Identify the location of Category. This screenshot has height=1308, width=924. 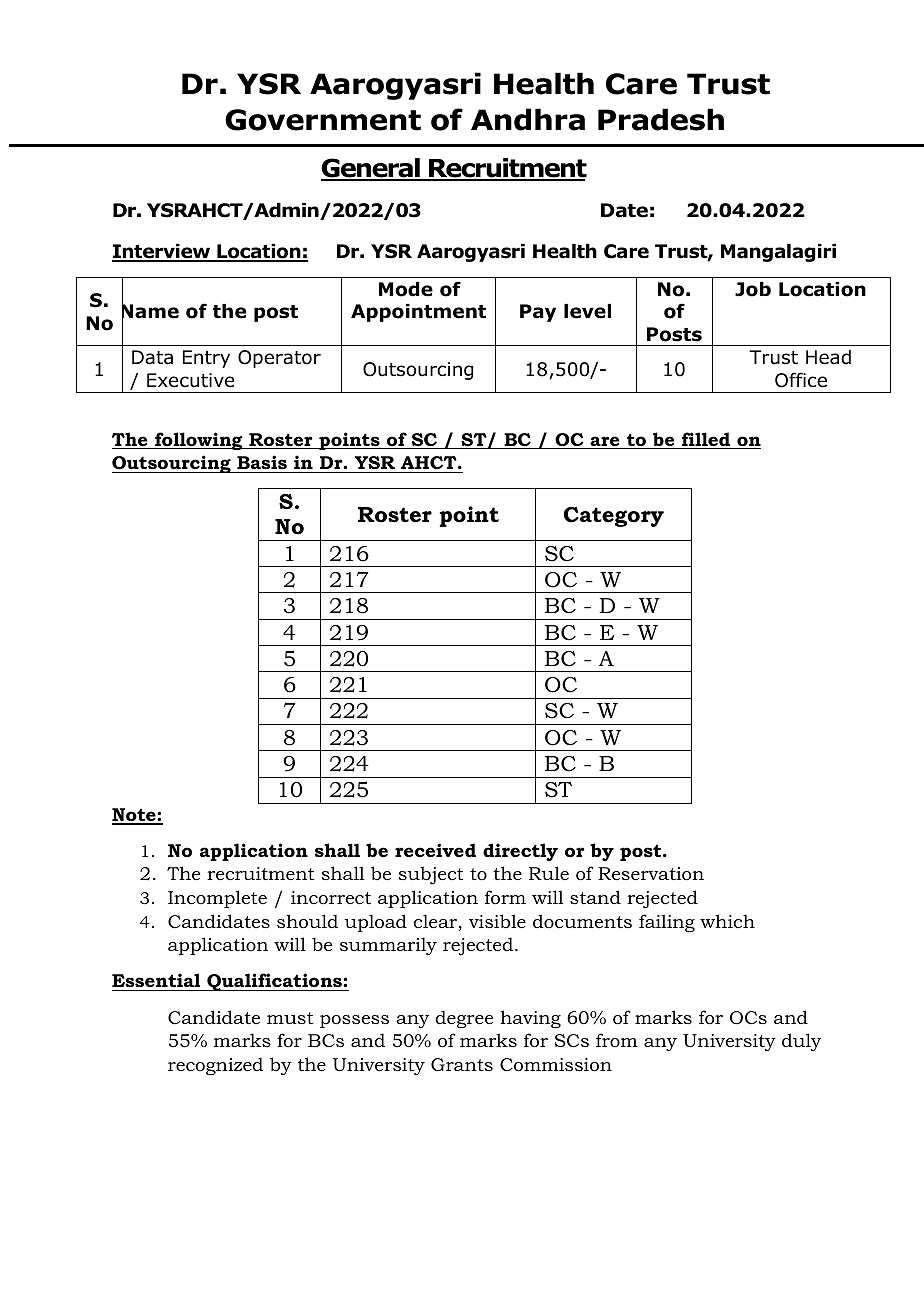
(613, 517).
